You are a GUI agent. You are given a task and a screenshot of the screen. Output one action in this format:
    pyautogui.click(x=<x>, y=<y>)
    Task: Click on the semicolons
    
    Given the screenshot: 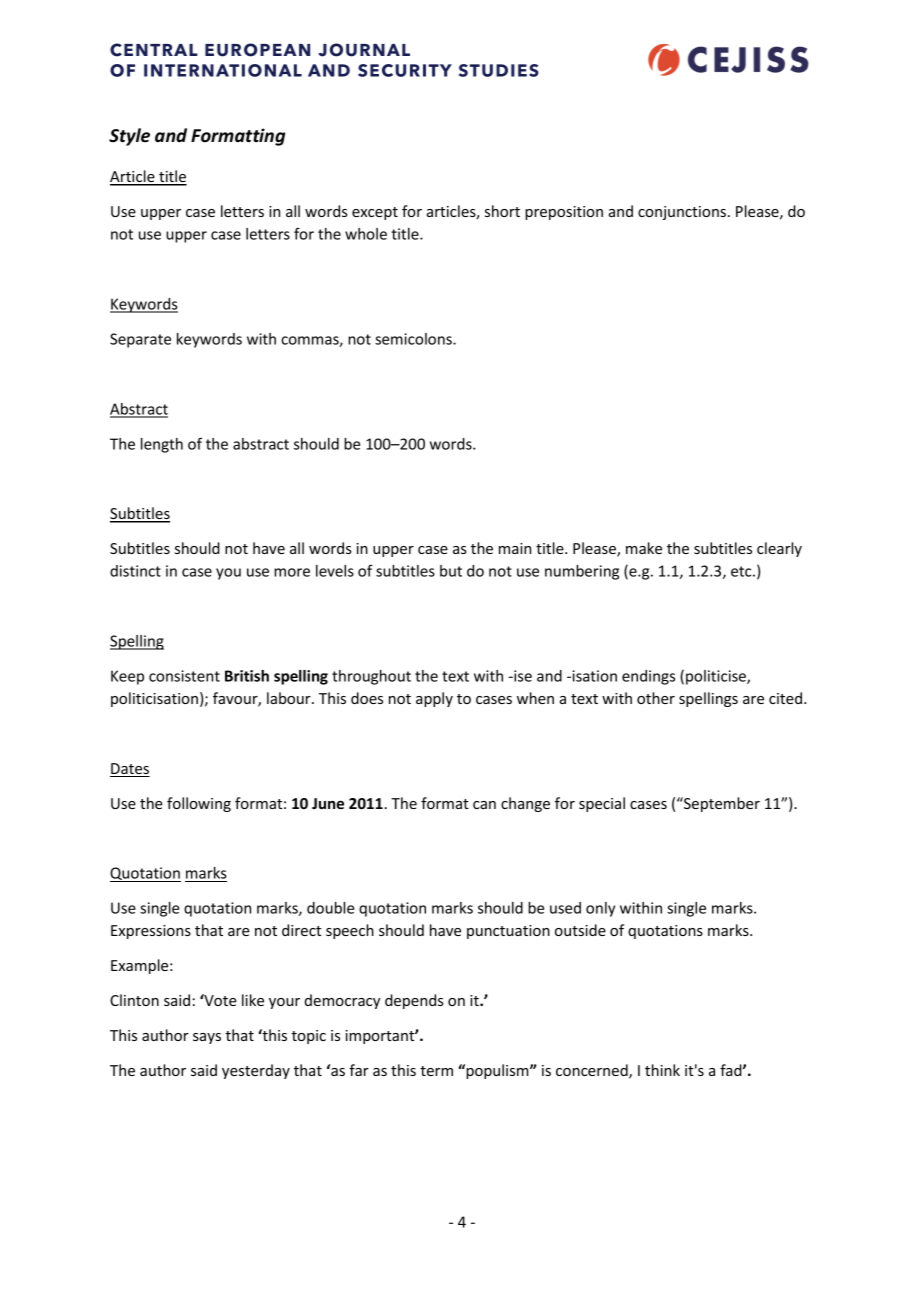 What is the action you would take?
    pyautogui.click(x=414, y=339)
